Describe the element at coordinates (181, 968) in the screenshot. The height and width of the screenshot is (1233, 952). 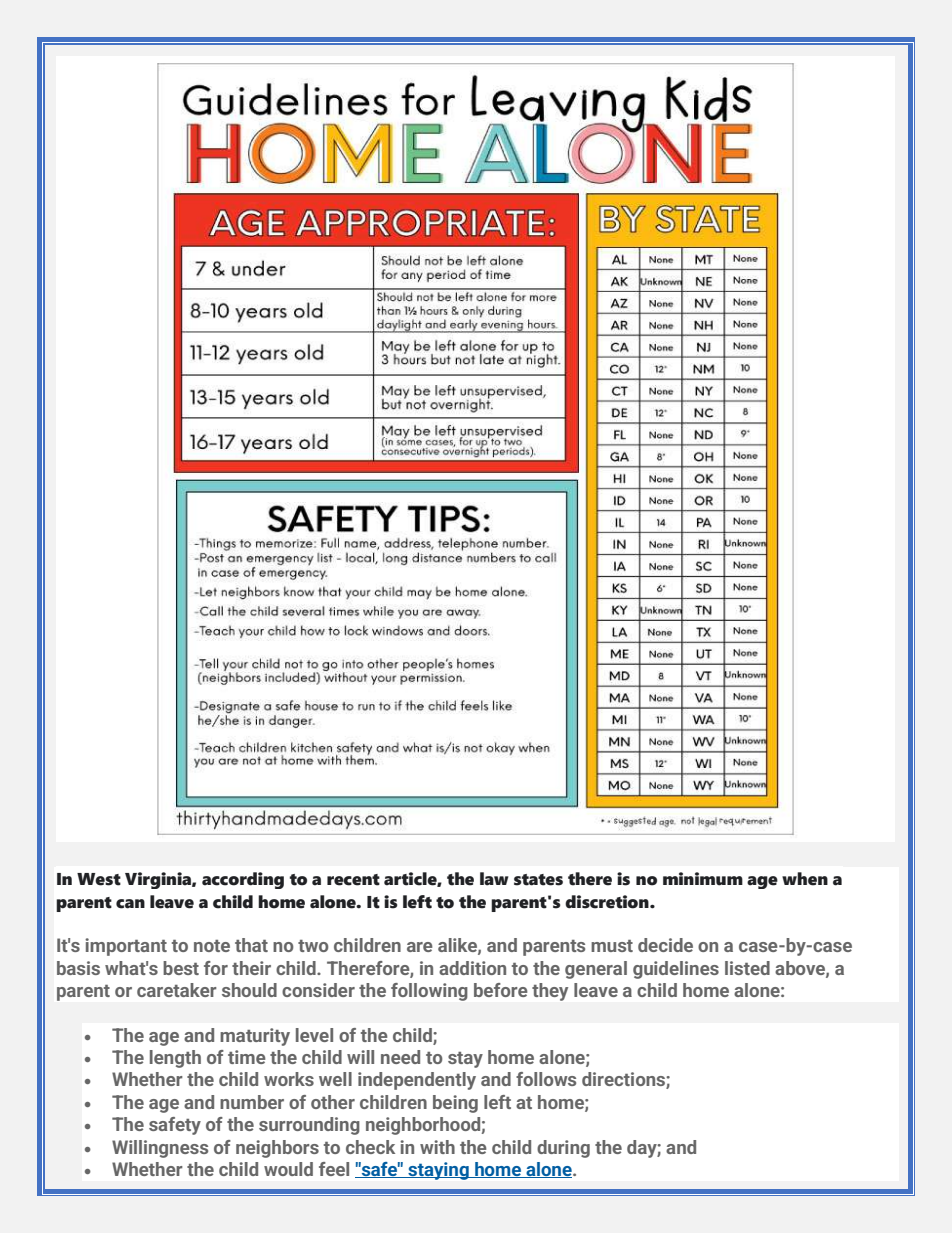
I see `best` at that location.
